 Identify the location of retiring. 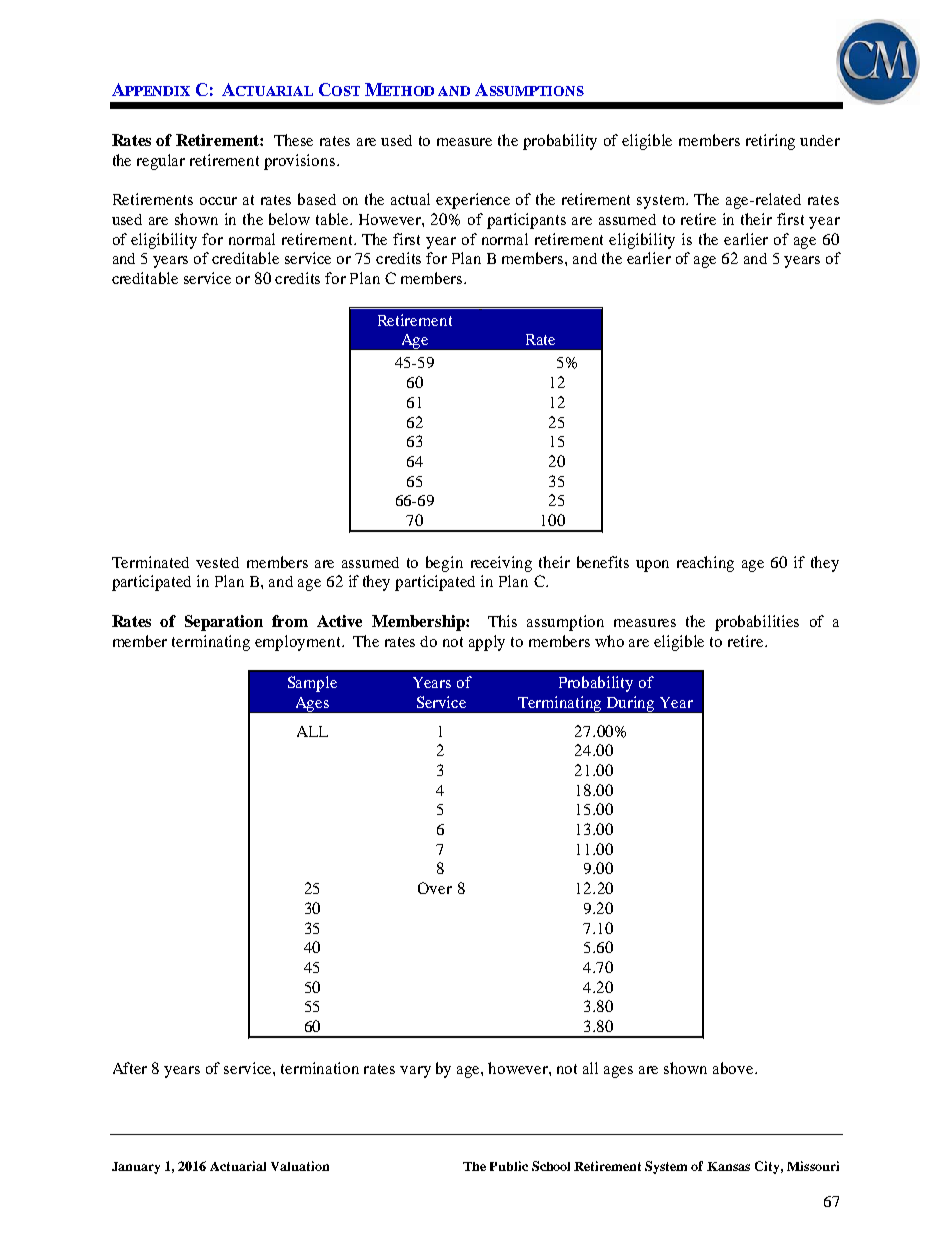
(770, 142).
